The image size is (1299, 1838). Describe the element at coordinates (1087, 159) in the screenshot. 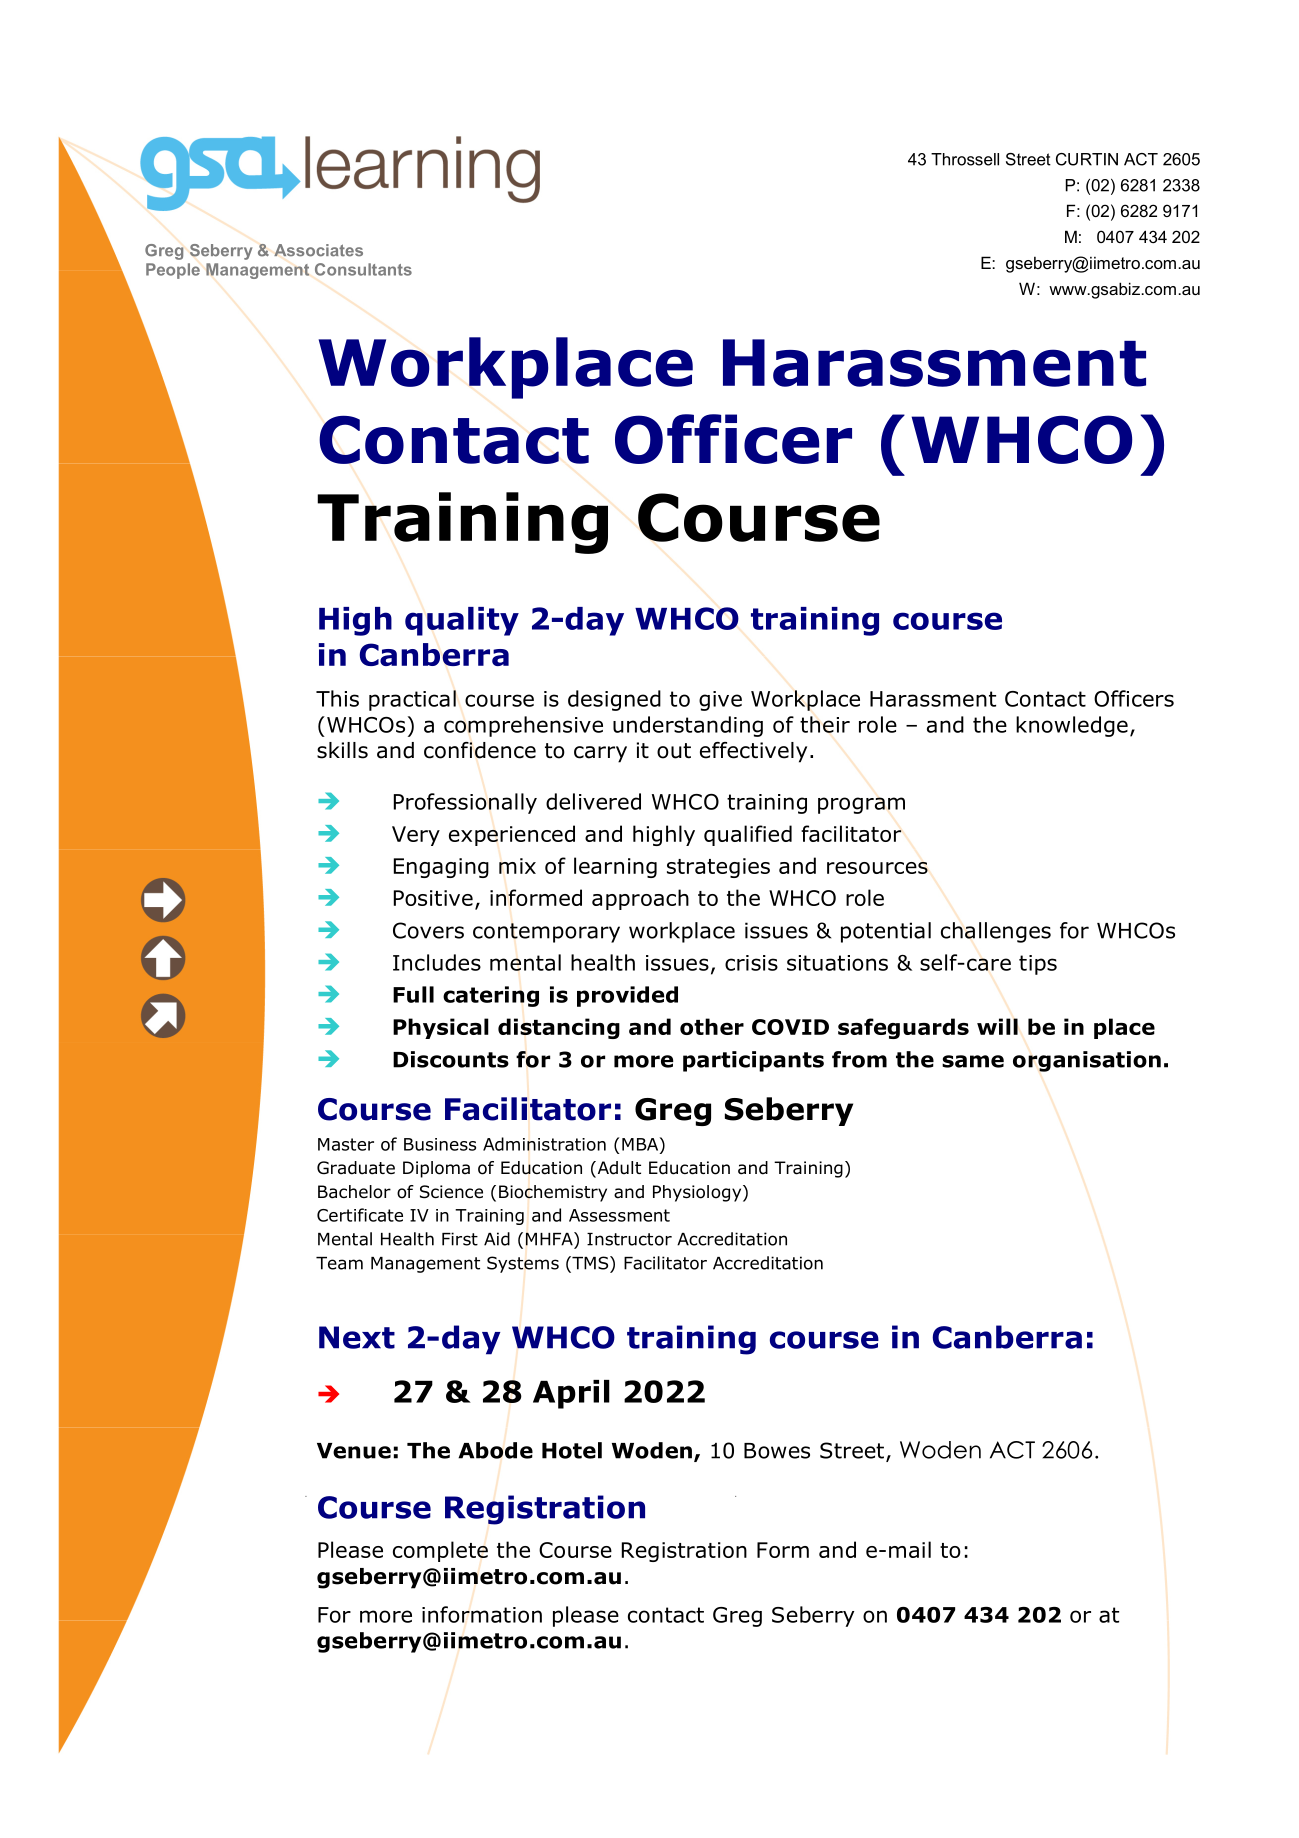

I see `CURTIN` at that location.
